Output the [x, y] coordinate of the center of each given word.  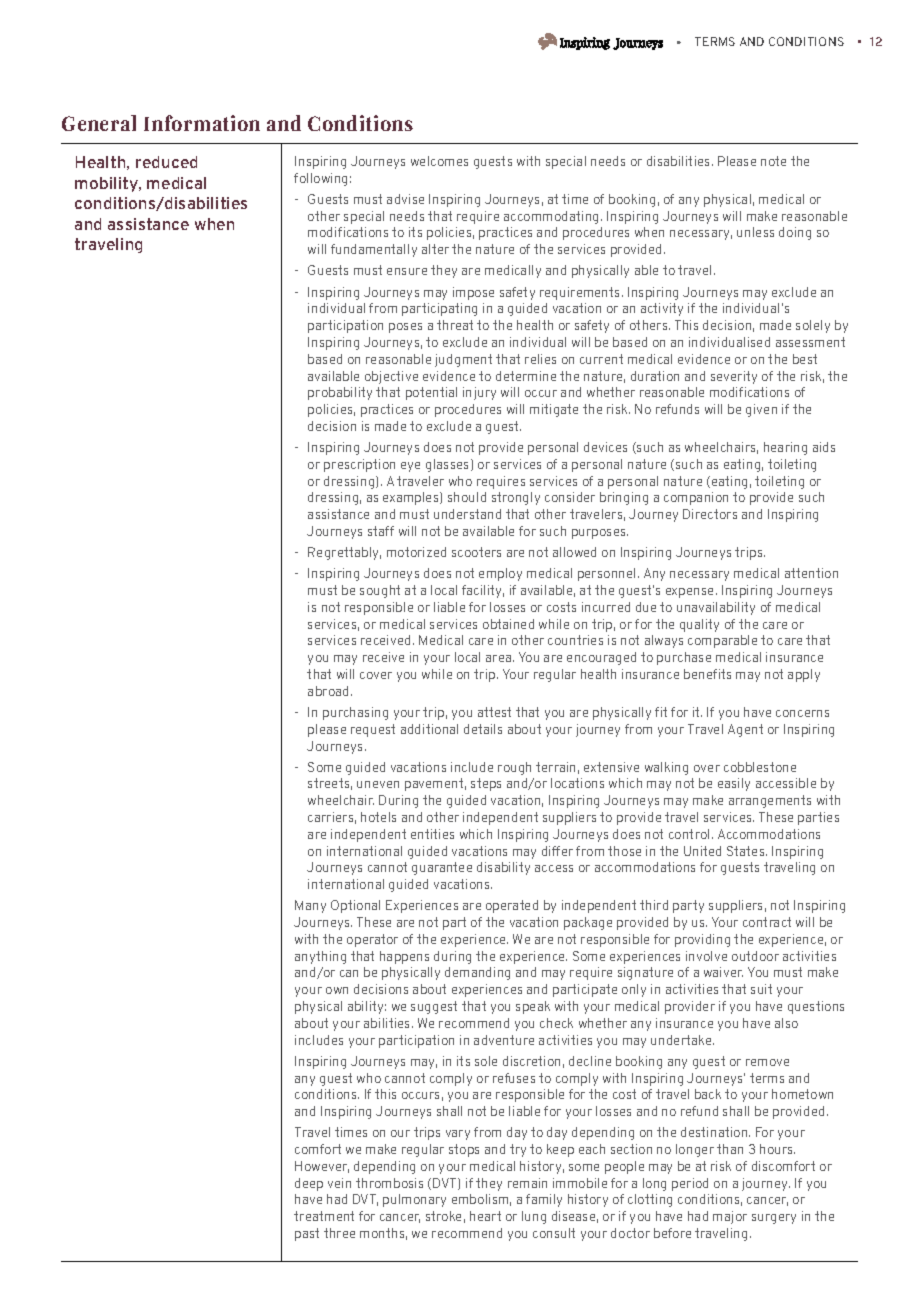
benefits [707, 674]
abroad [330, 691]
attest [494, 712]
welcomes [439, 161]
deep [309, 1184]
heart [485, 1216]
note [773, 161]
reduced [166, 162]
